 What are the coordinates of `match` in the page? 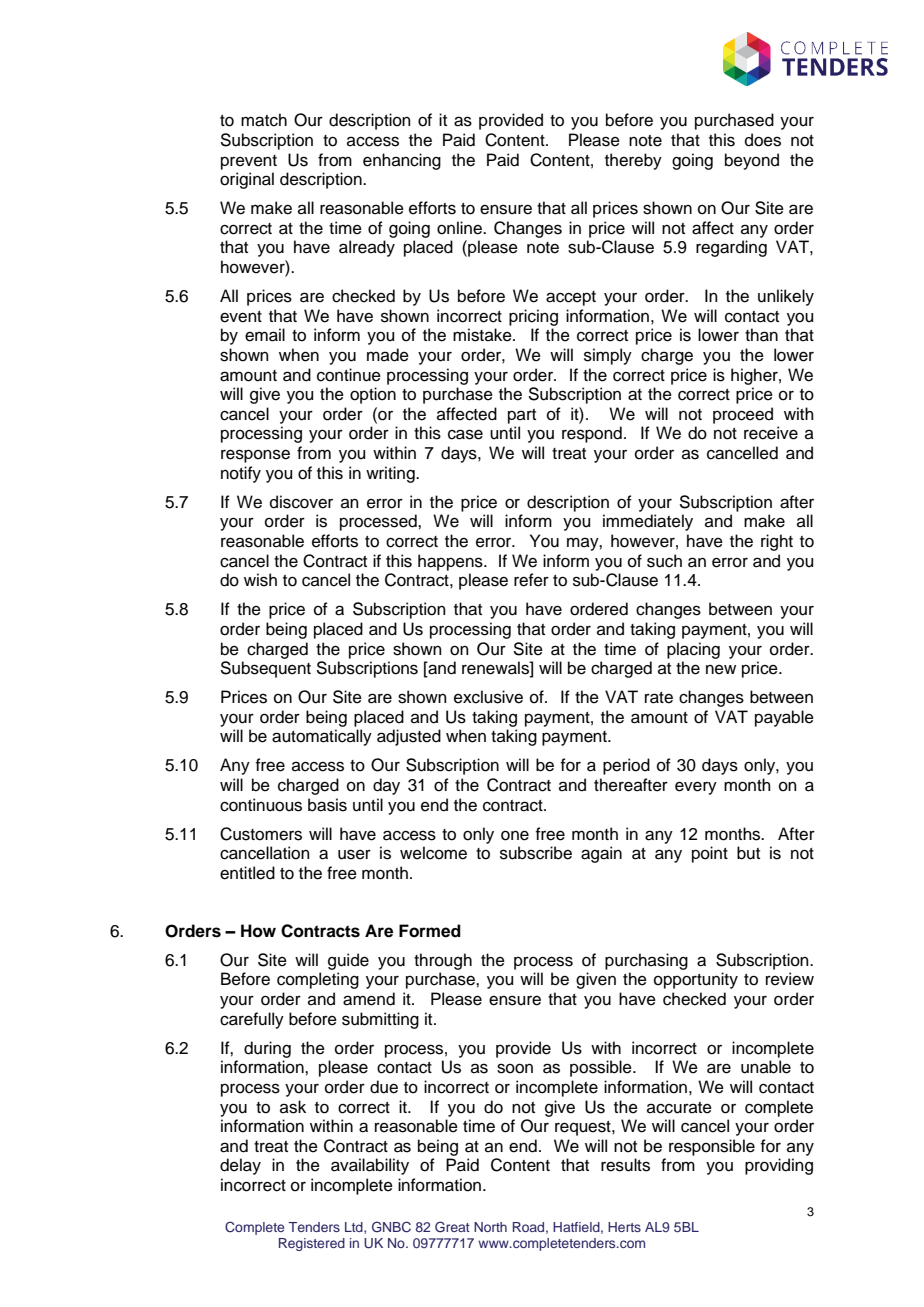 It's located at (264, 120).
